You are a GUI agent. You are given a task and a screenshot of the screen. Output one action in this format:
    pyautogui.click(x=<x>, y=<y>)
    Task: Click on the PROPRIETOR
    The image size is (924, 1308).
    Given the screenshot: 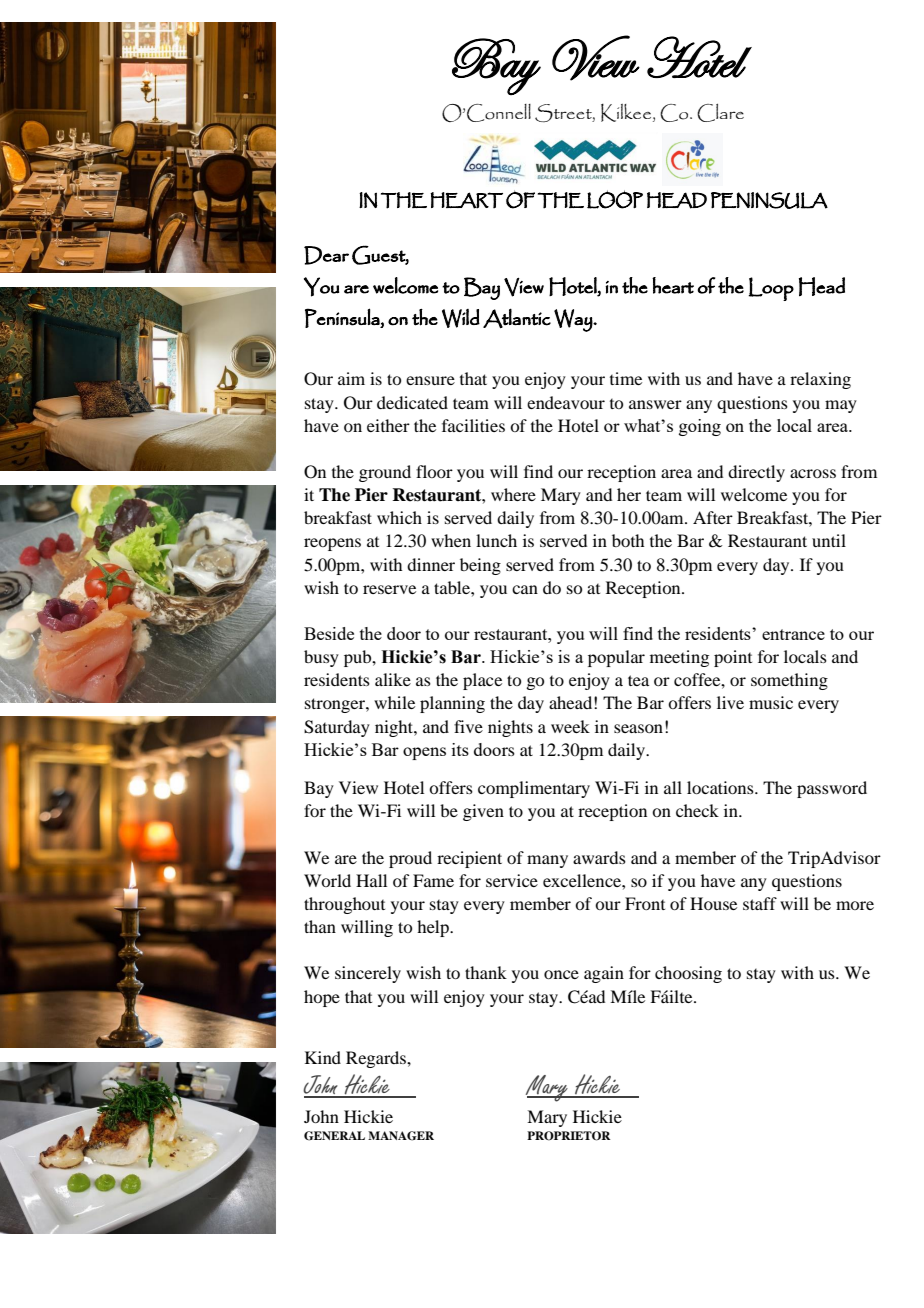 What is the action you would take?
    pyautogui.click(x=568, y=1136)
